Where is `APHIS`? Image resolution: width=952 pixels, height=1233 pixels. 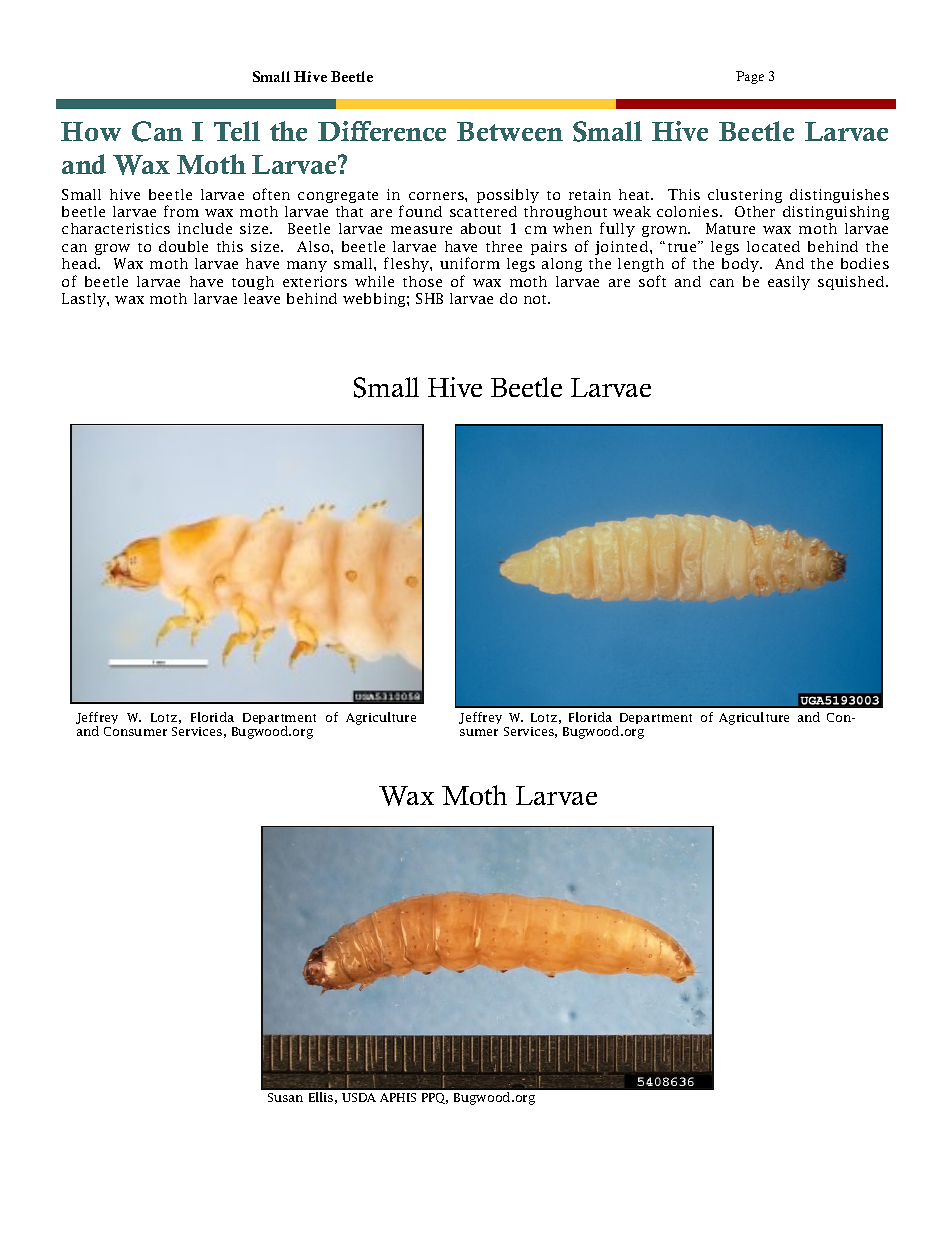 APHIS is located at coordinates (398, 1097).
